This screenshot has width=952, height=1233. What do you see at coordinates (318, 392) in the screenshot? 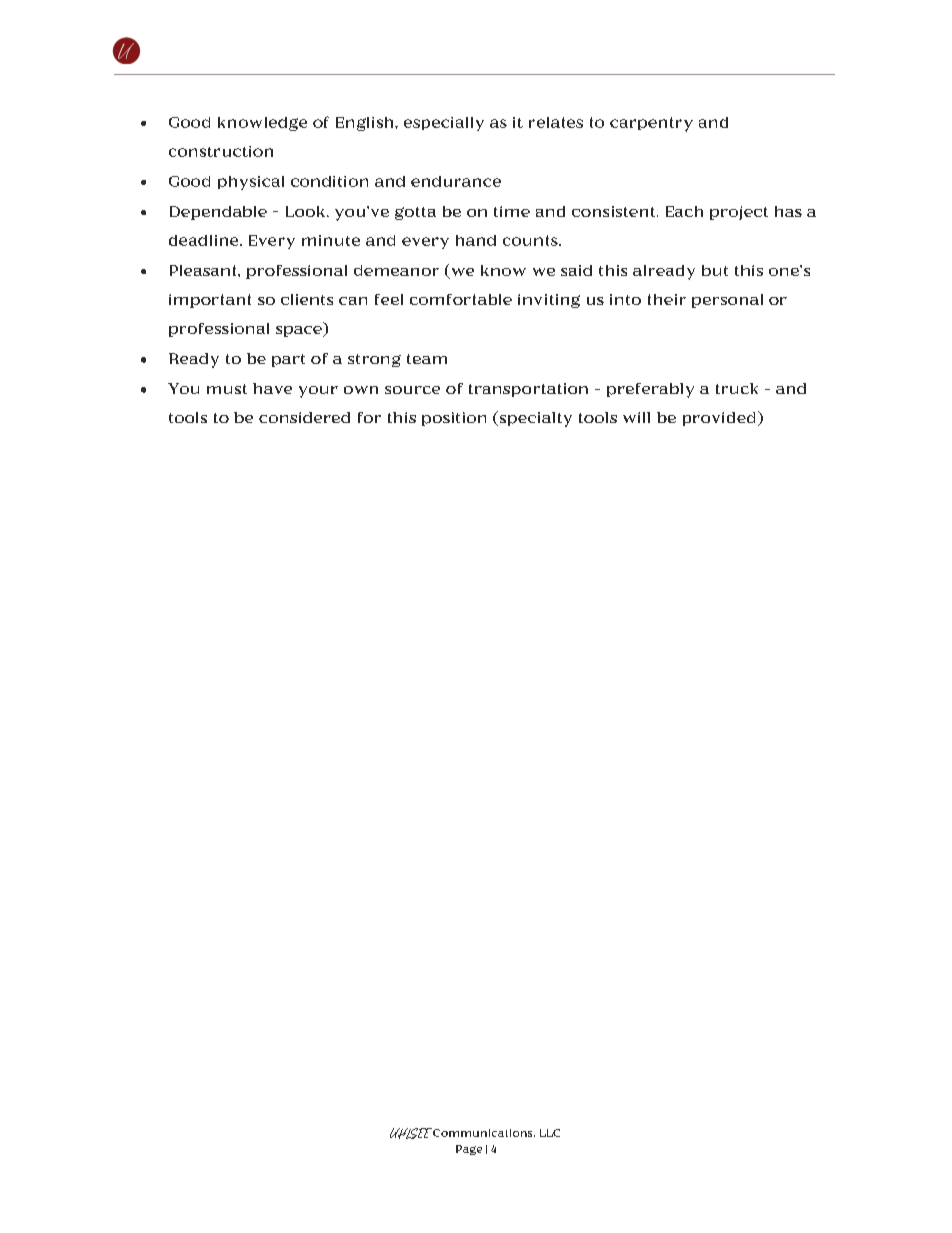
I see `your` at bounding box center [318, 392].
